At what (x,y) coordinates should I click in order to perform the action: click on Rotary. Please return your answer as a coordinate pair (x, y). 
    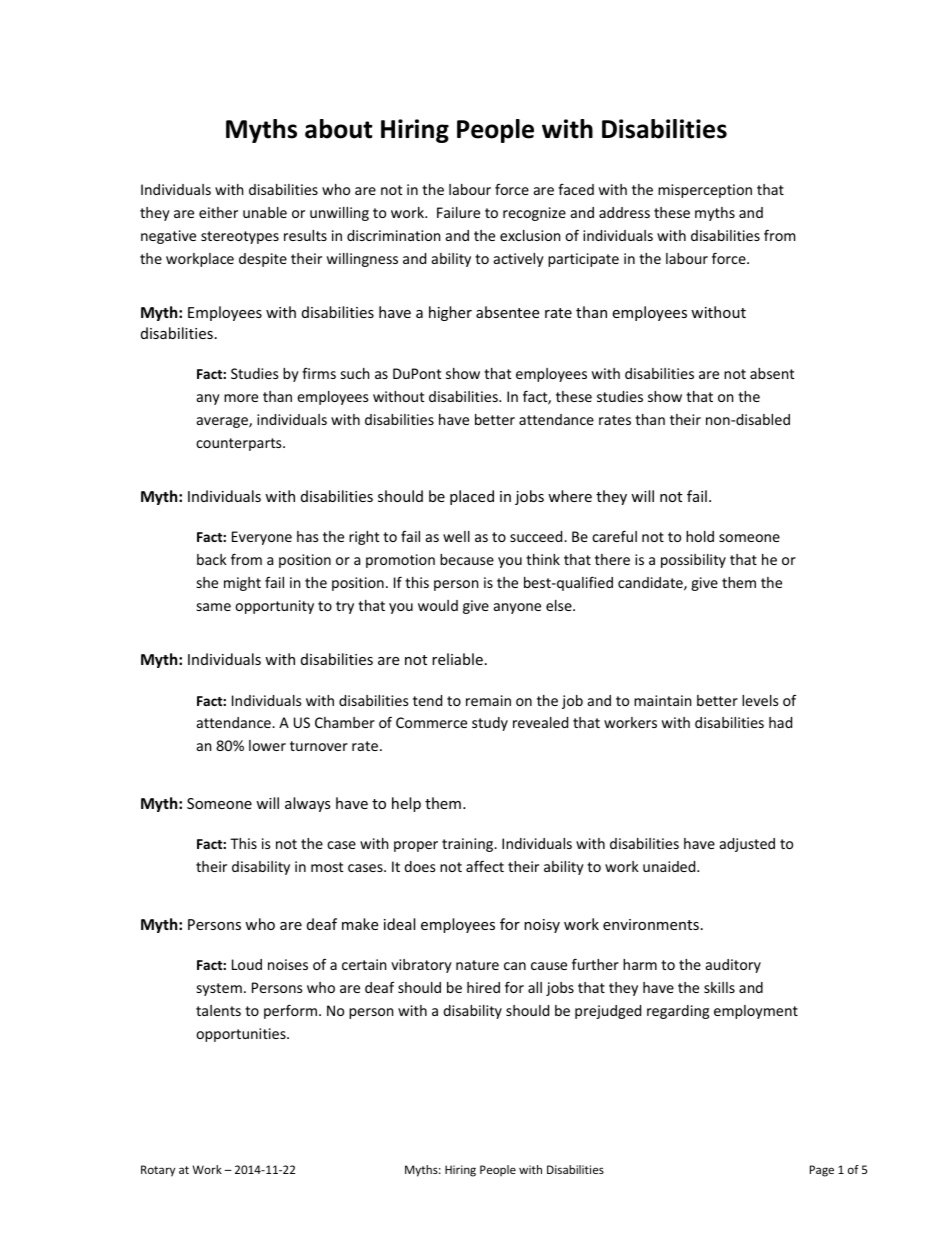
    Looking at the image, I should click on (158, 1171).
